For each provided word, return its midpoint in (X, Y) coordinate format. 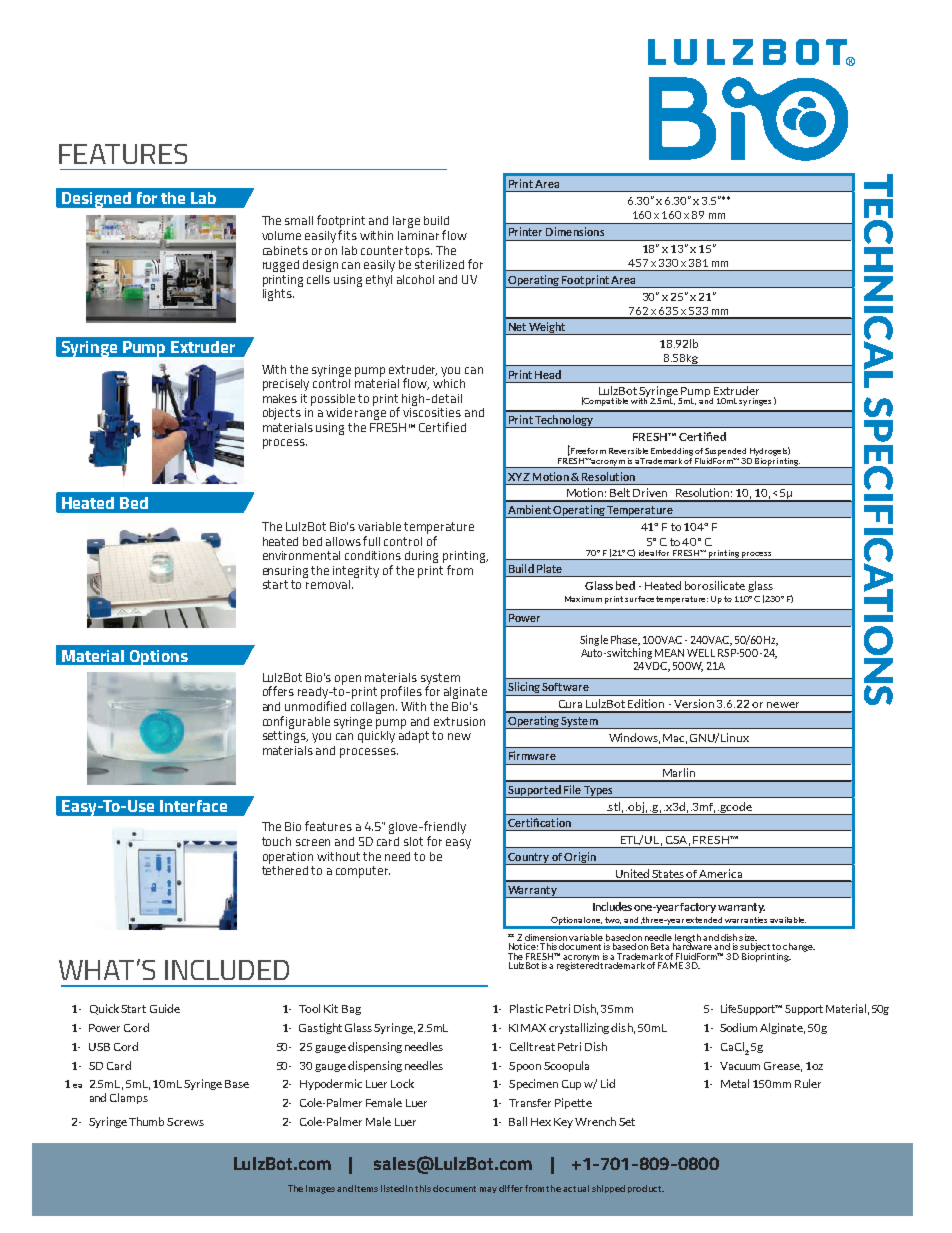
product (646, 1189)
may (488, 1190)
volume (281, 235)
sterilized (439, 263)
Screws (185, 1122)
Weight (547, 328)
